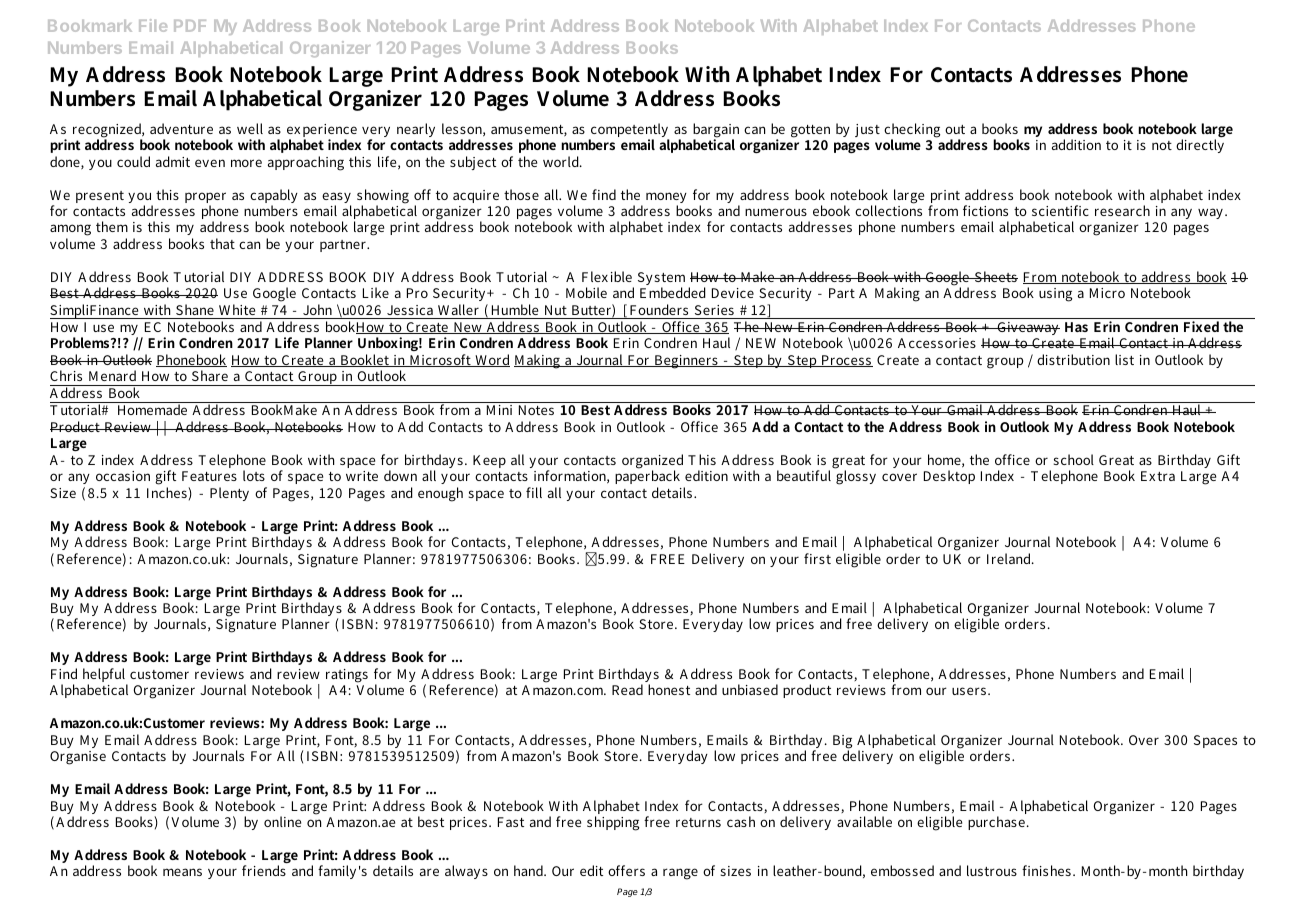 The height and width of the screenshot is (924, 1308). What do you see at coordinates (652, 462) in the screenshot?
I see `organized` at bounding box center [652, 462].
